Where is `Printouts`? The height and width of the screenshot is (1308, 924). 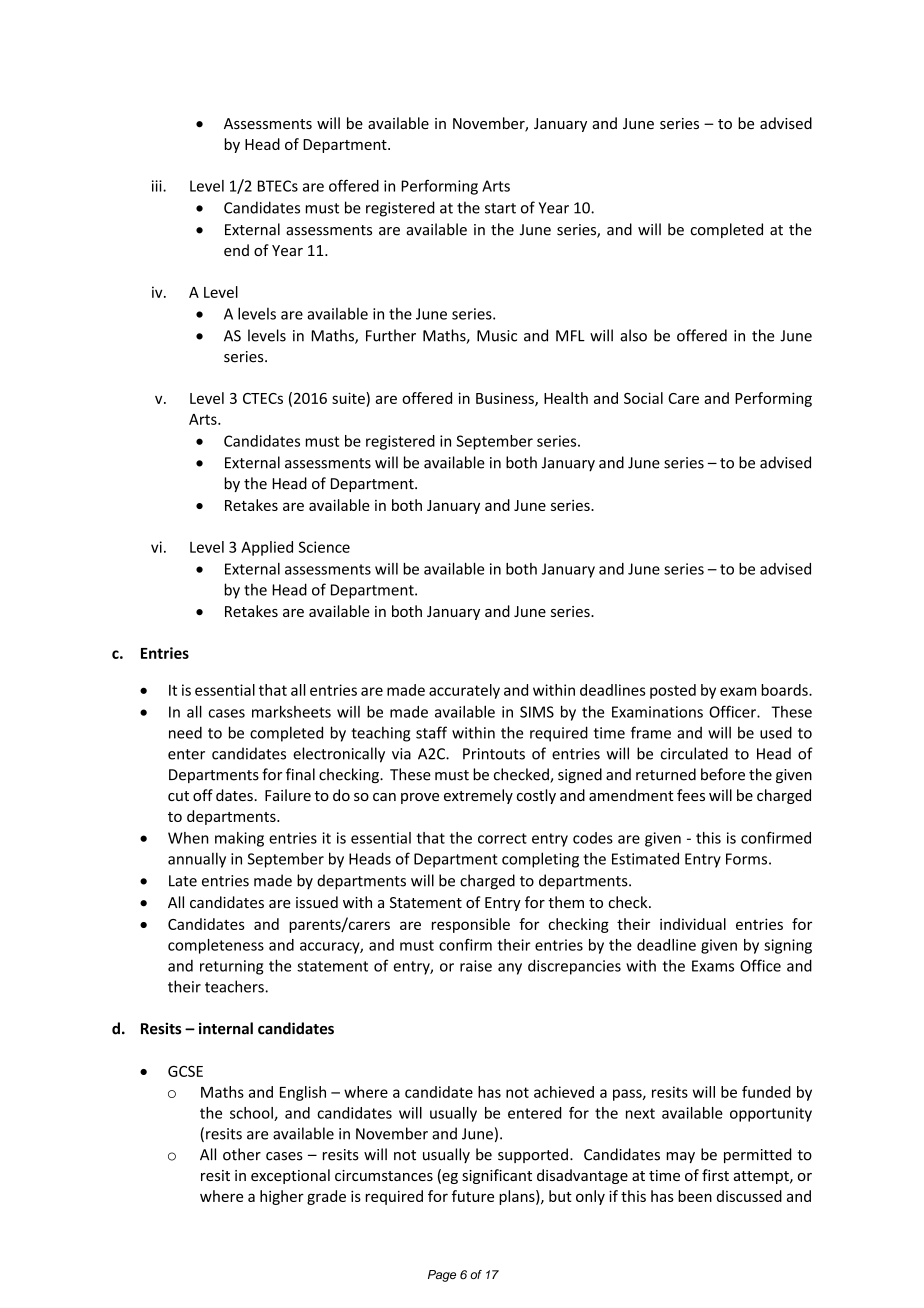 Printouts is located at coordinates (494, 754).
